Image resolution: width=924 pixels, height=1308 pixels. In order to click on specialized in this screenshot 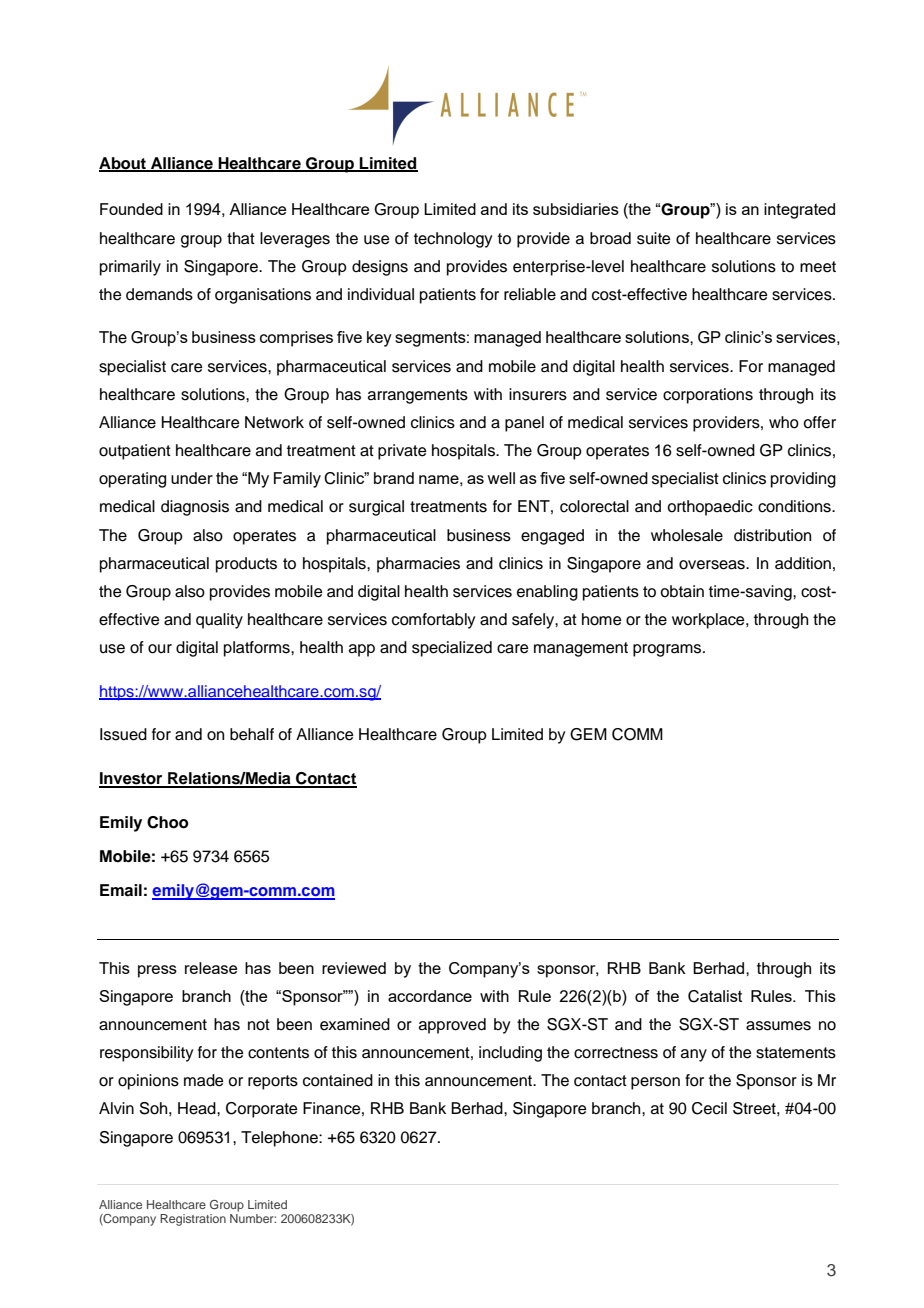, I will do `click(452, 649)`.
